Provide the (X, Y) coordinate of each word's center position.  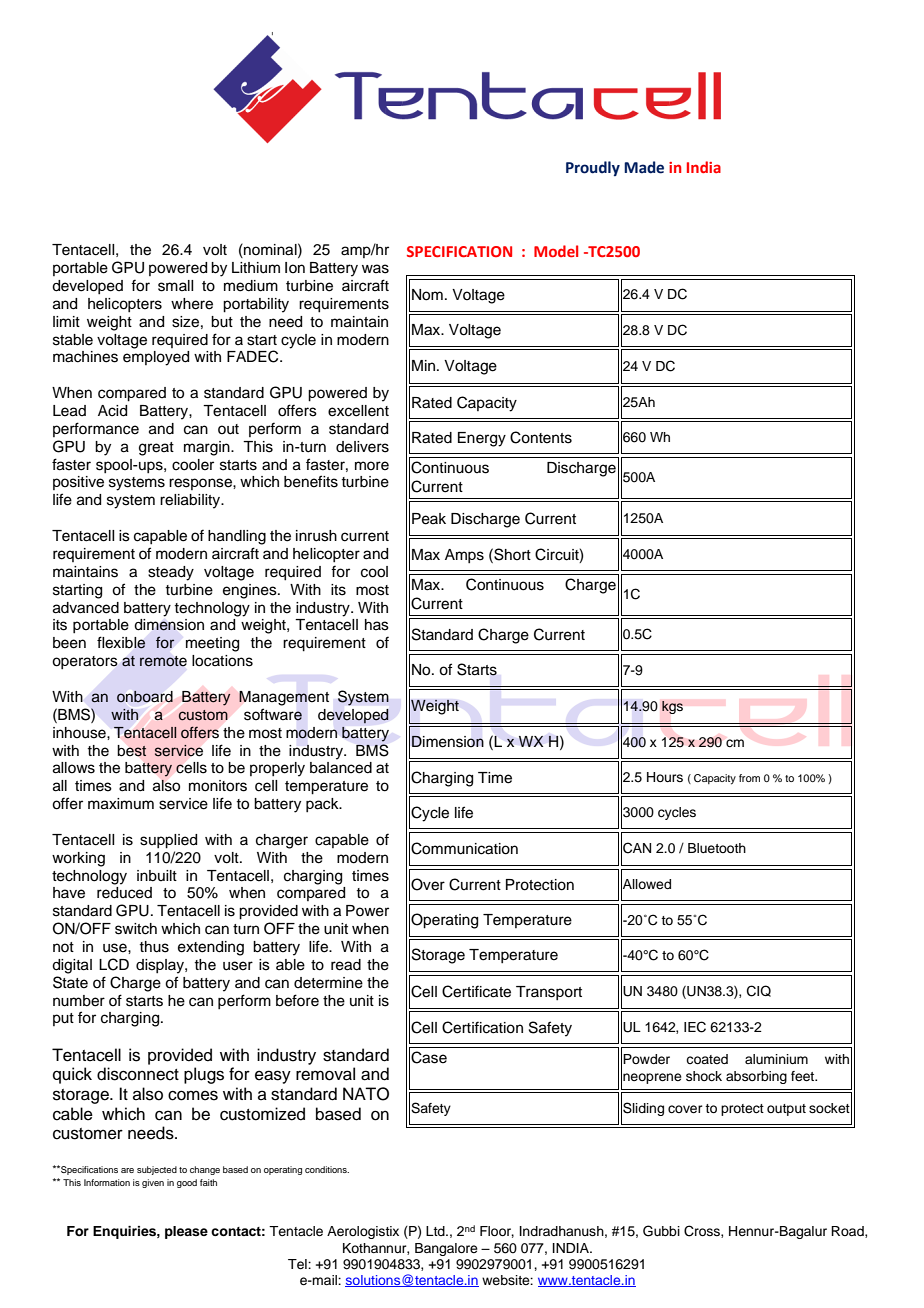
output (786, 1110)
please (186, 1232)
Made (644, 167)
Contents (541, 437)
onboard (145, 697)
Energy (482, 439)
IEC (695, 1027)
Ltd (436, 1231)
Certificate (476, 991)
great (156, 449)
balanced (341, 768)
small (175, 286)
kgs (672, 707)
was (375, 269)
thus (154, 947)
